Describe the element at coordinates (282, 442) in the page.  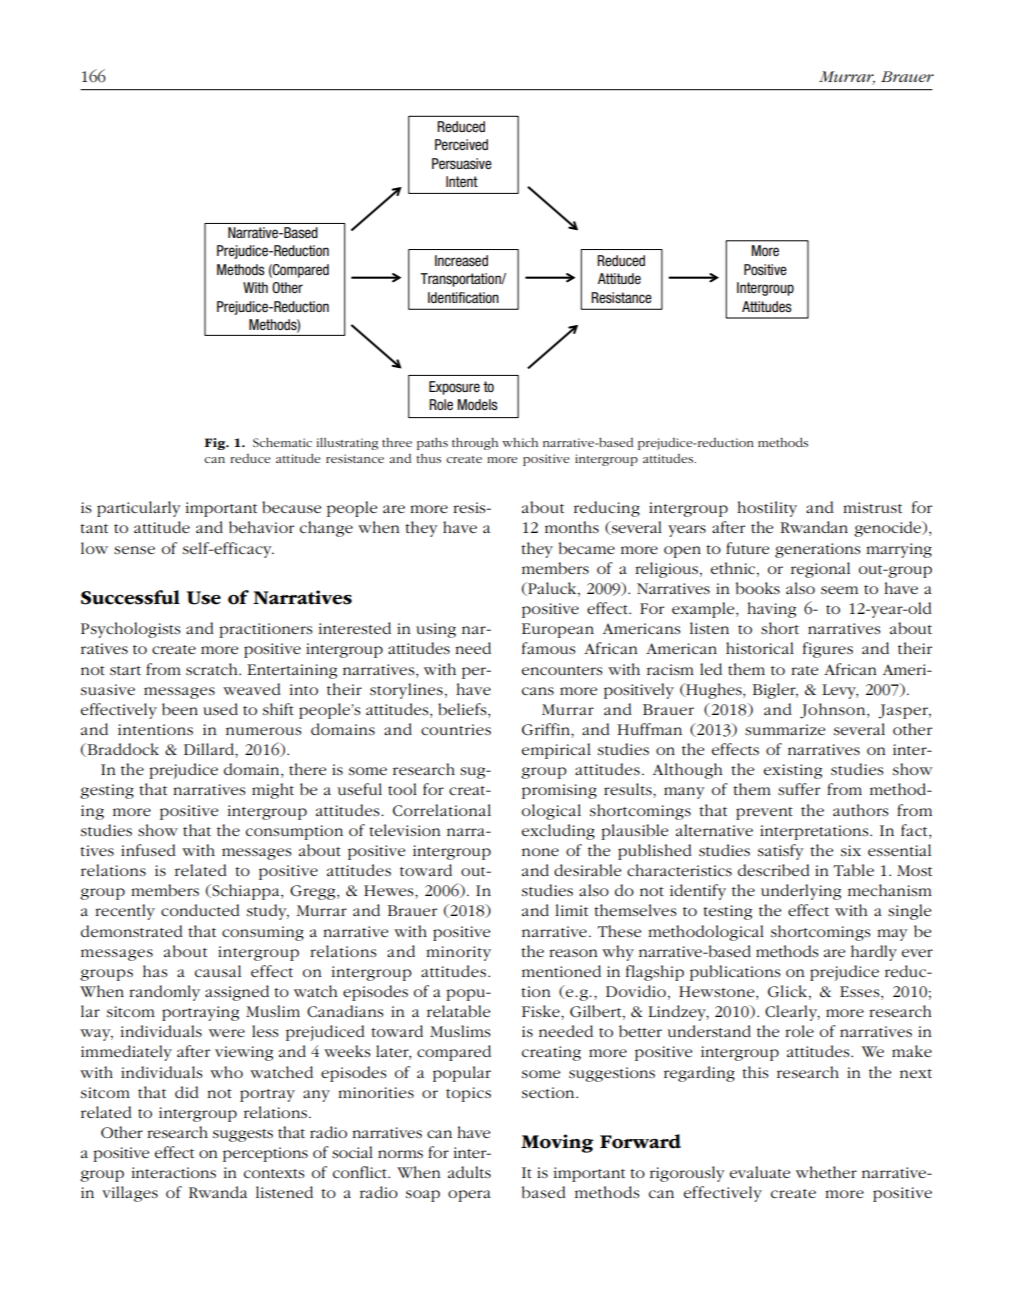
I see `Schematic` at that location.
